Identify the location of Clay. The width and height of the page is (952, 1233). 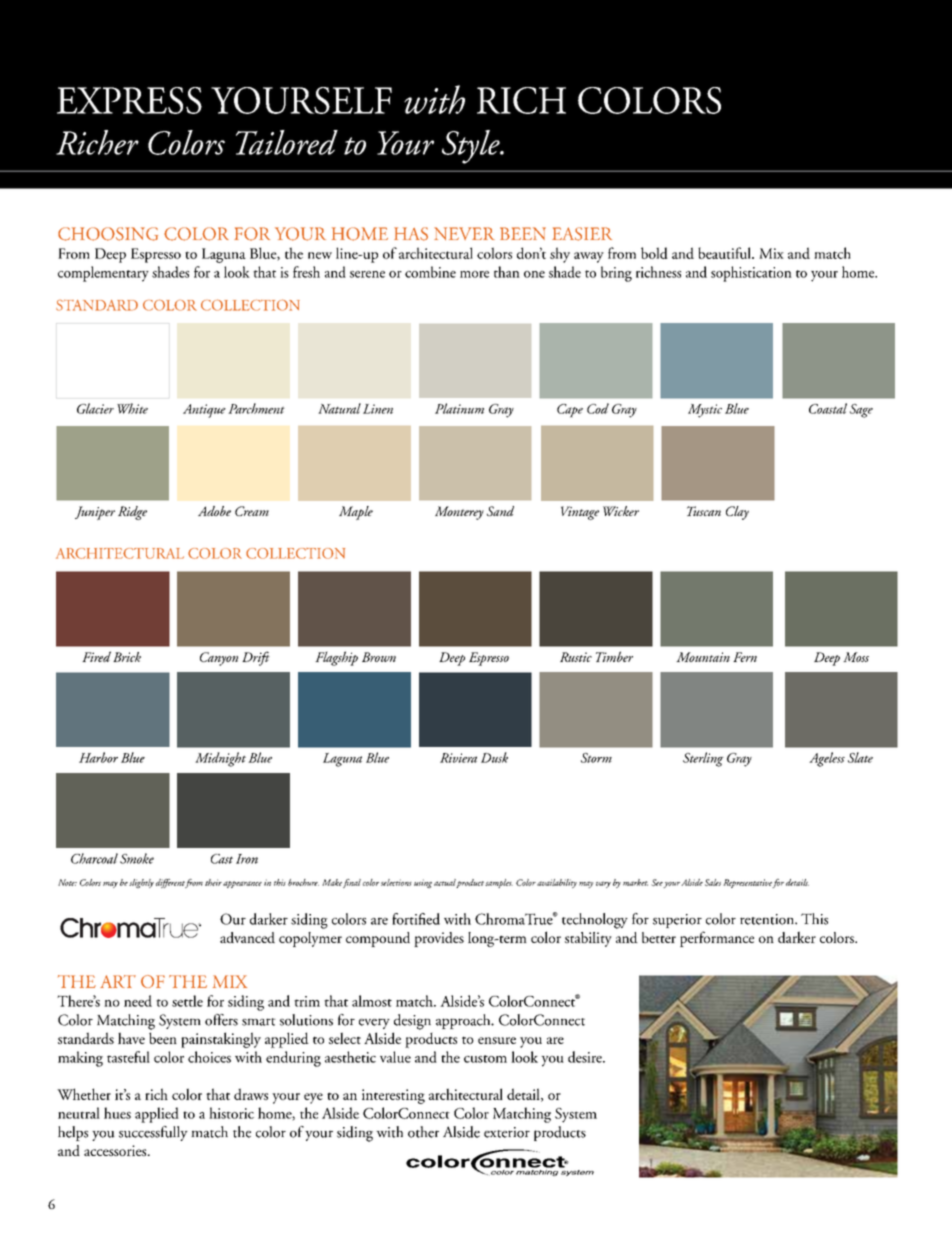
(737, 513).
